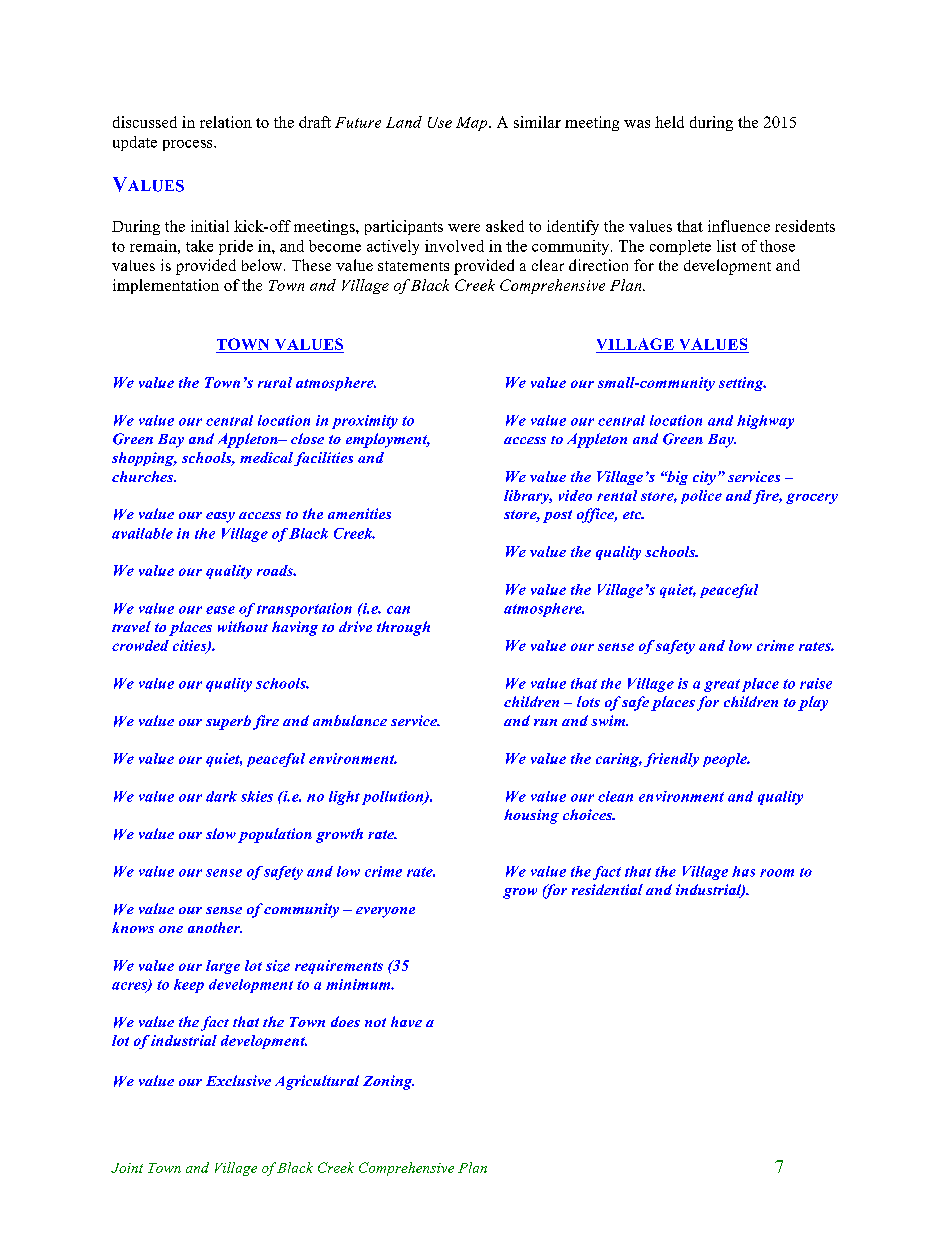 Image resolution: width=952 pixels, height=1233 pixels. Describe the element at coordinates (528, 497) in the page. I see `library` at that location.
